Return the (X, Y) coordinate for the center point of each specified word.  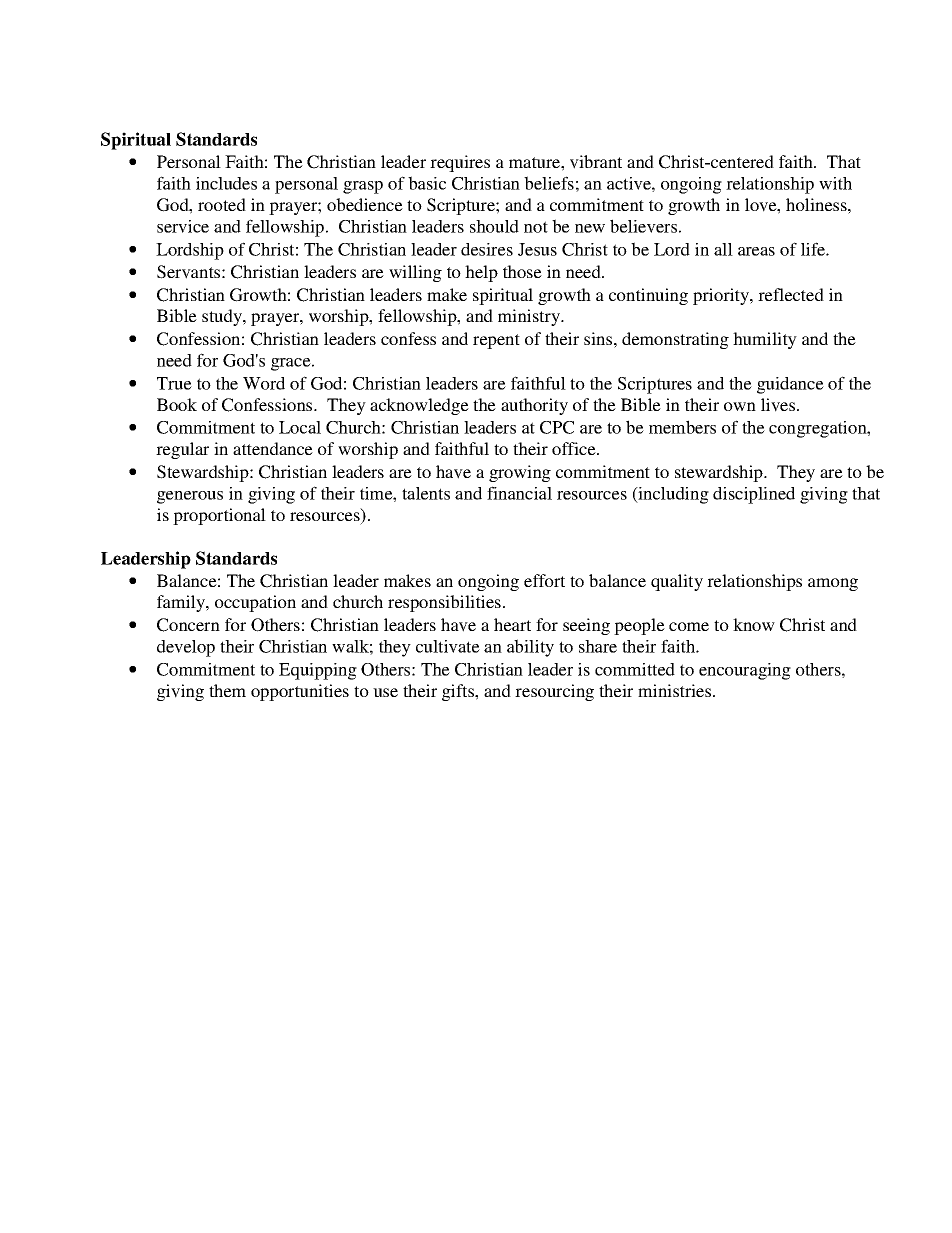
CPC (557, 427)
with (835, 183)
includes (226, 183)
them (227, 690)
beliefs (549, 183)
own (740, 406)
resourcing (554, 692)
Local (300, 427)
